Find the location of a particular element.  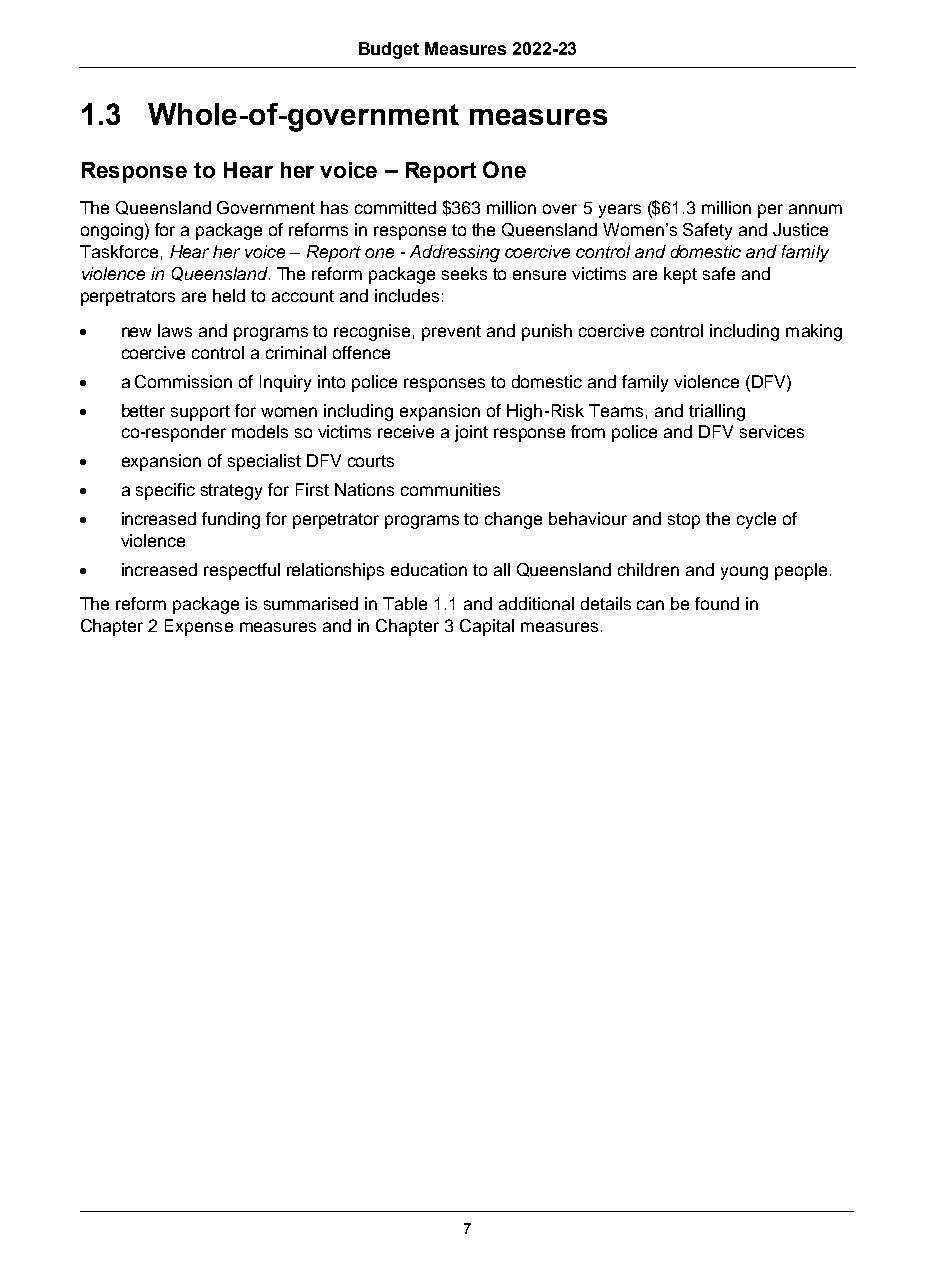

communities is located at coordinates (450, 489).
